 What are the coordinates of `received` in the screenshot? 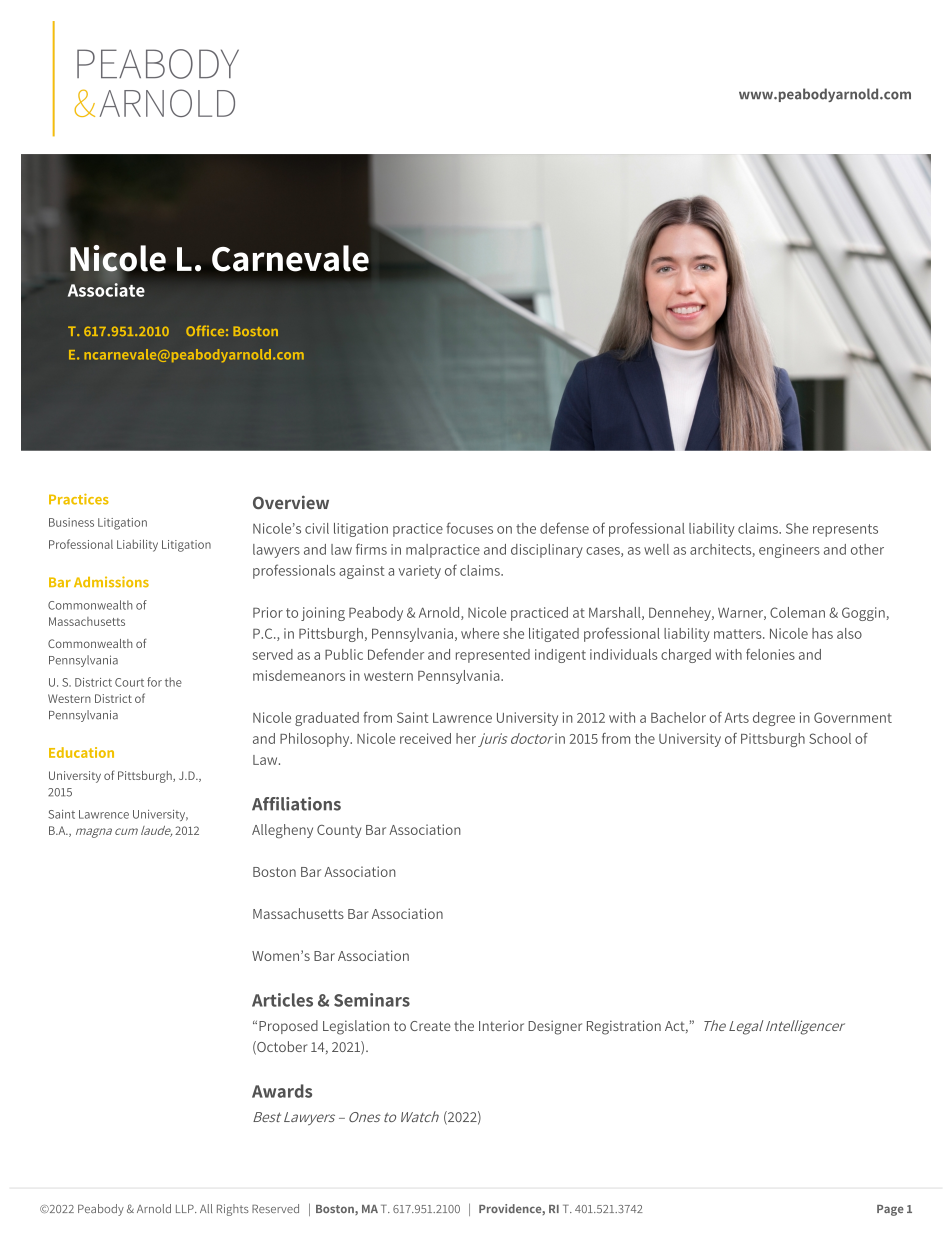 It's located at (425, 738).
